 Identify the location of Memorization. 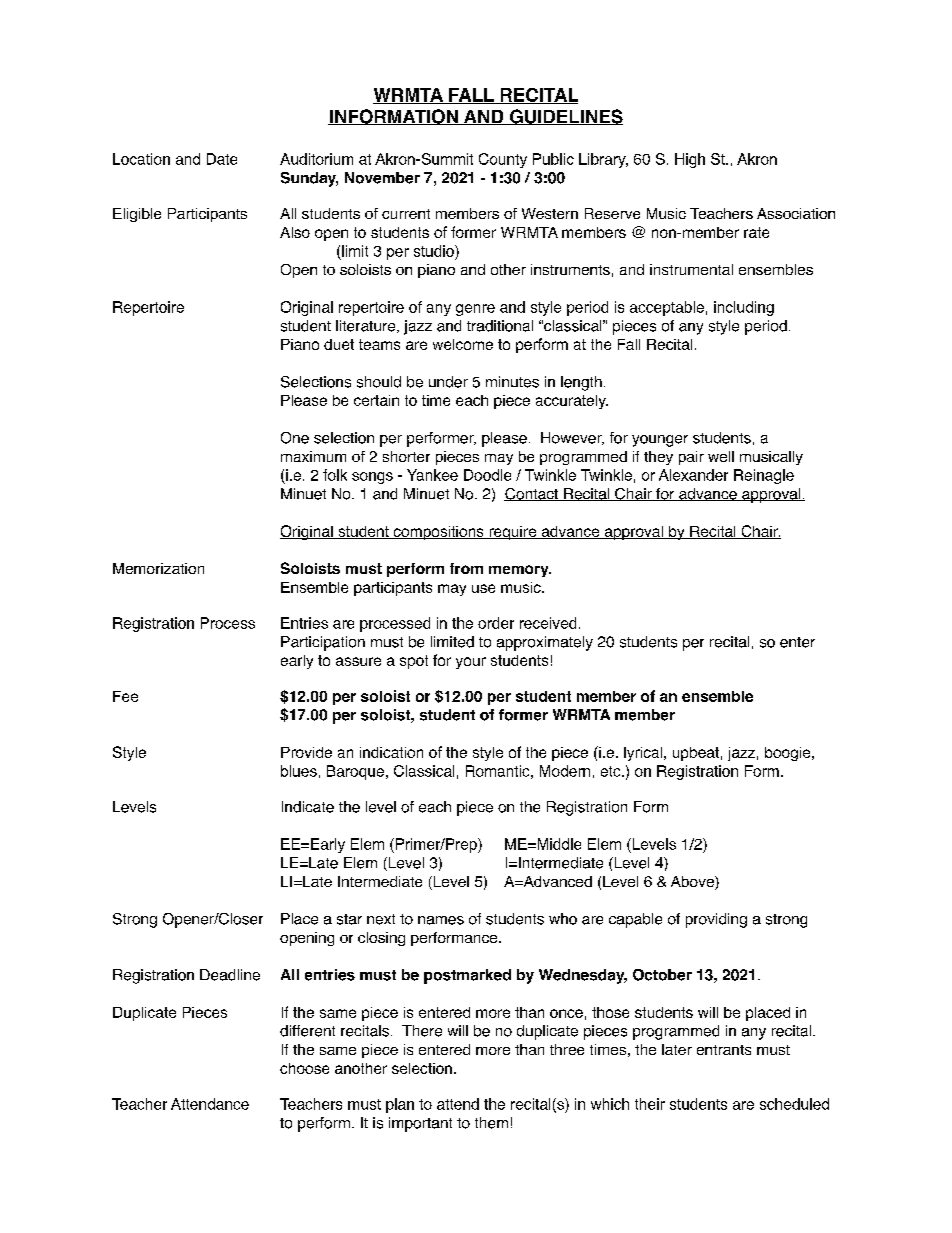
(158, 568).
